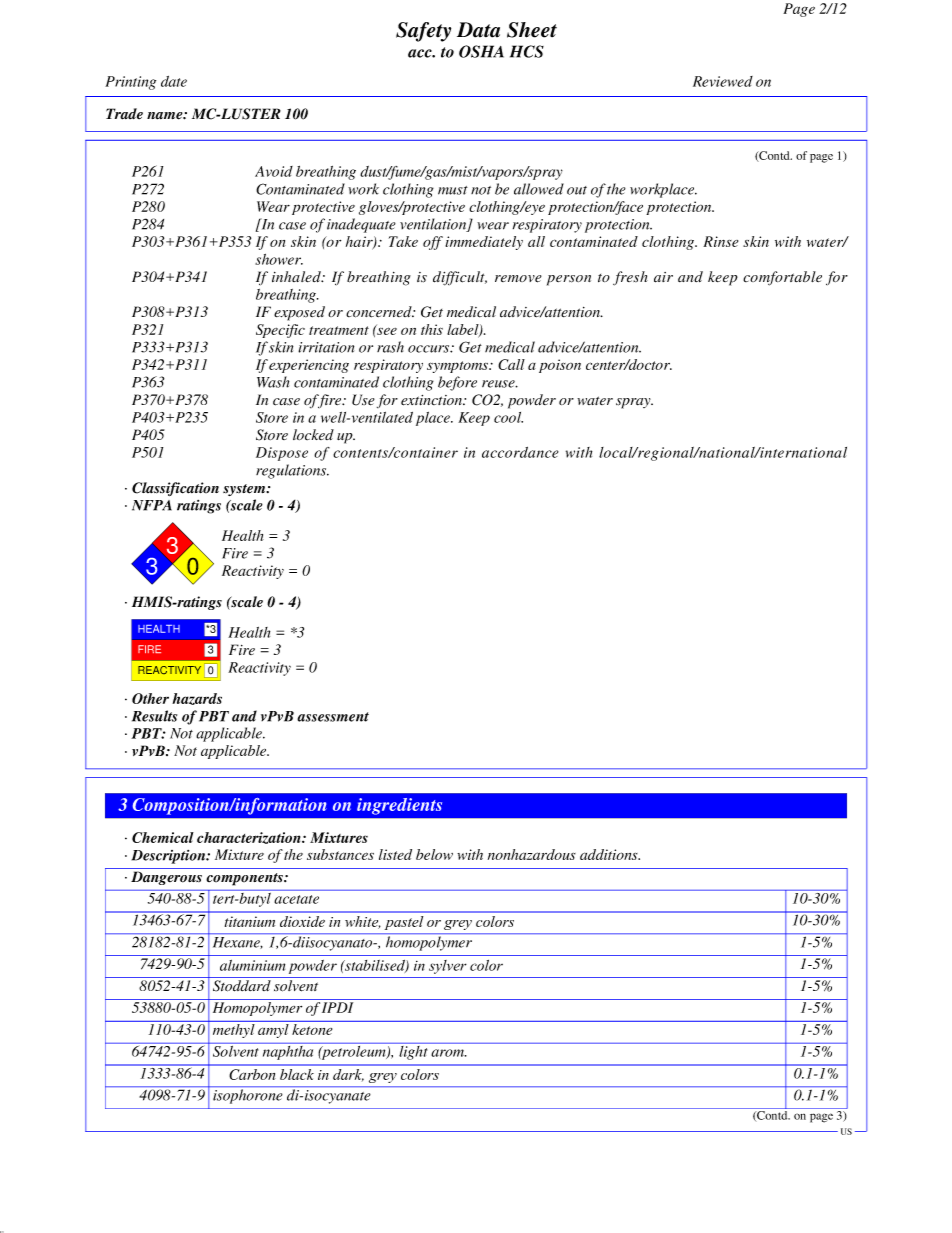 This screenshot has height=1233, width=952. What do you see at coordinates (163, 837) in the screenshot?
I see `Chemical` at bounding box center [163, 837].
